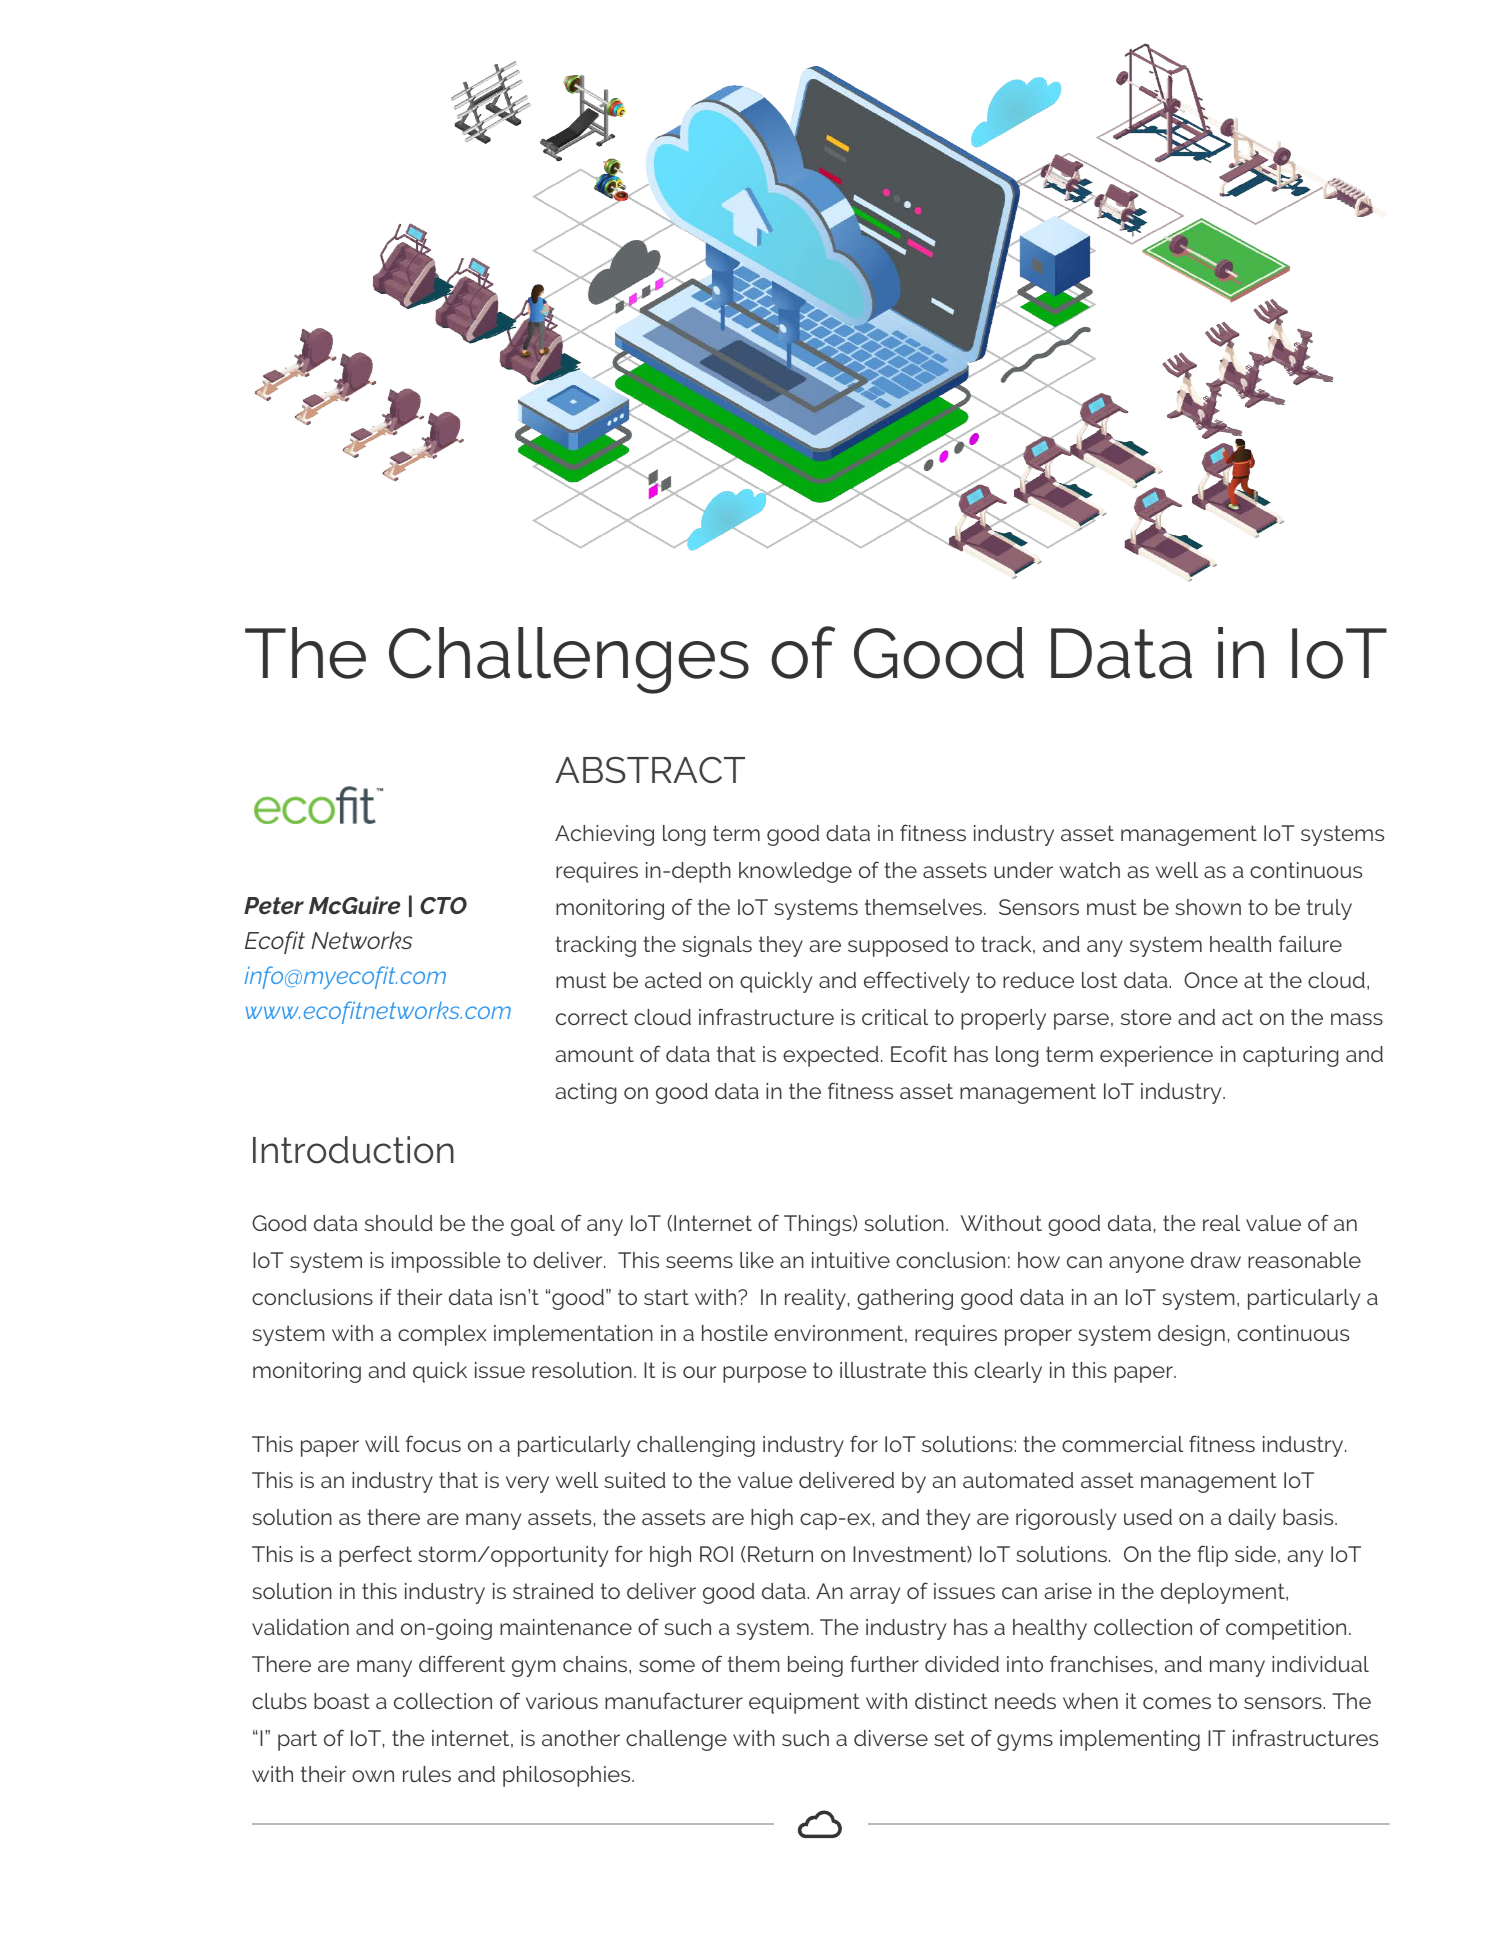 This image has height=1941, width=1500. Describe the element at coordinates (795, 872) in the image. I see `knowledge` at that location.
